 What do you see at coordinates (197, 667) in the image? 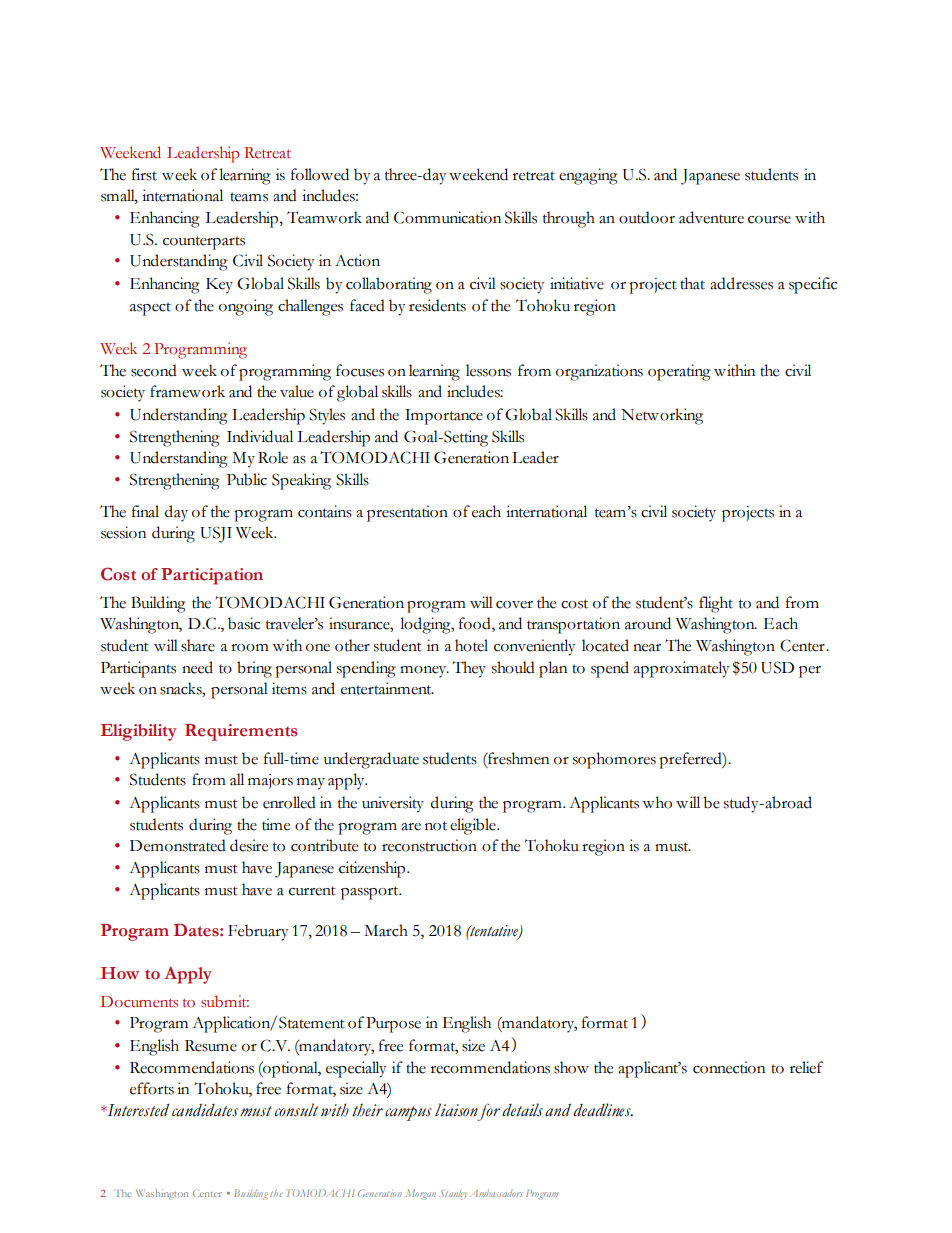
I see `need` at bounding box center [197, 667].
